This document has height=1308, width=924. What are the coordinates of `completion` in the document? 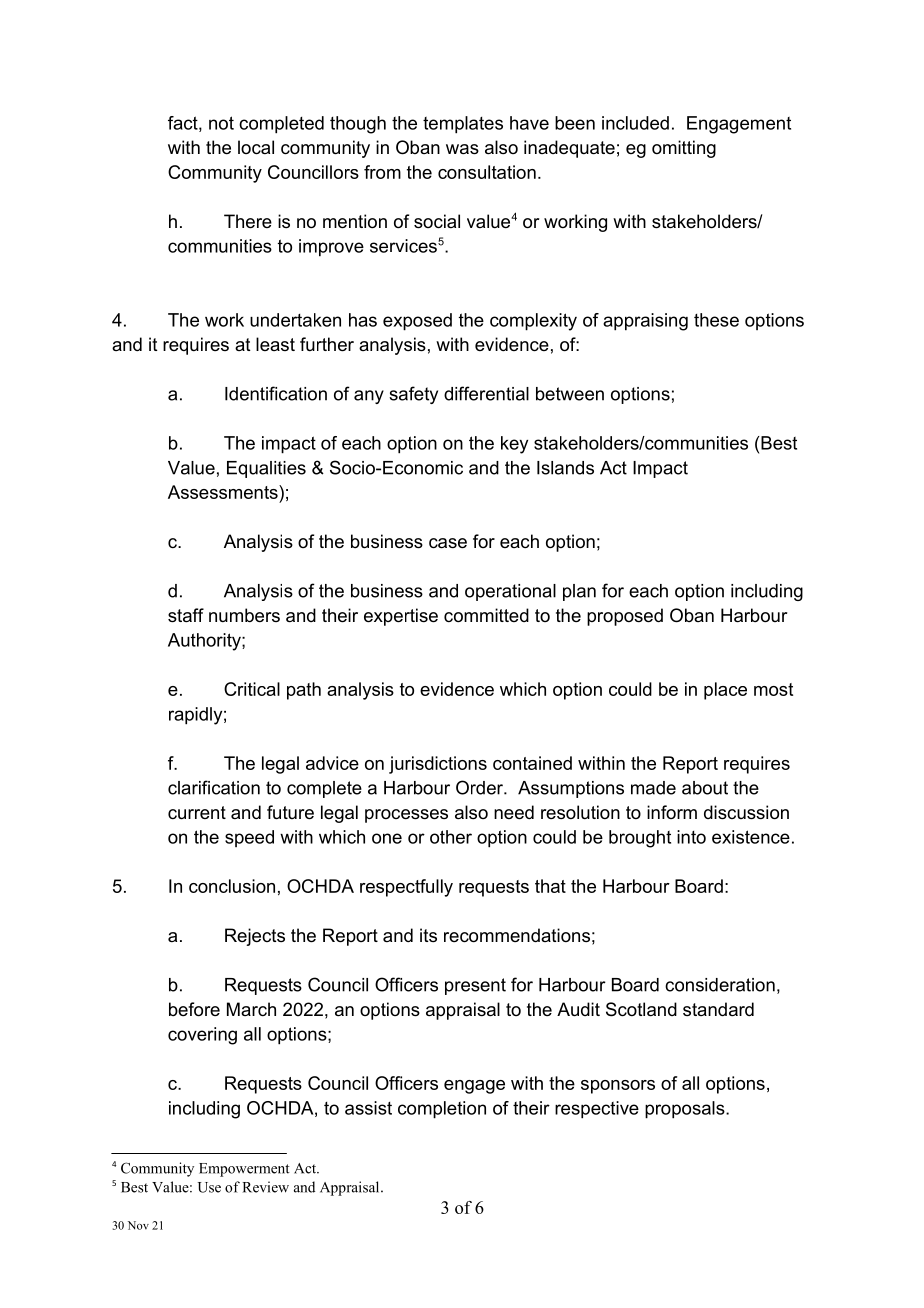 It's located at (442, 1110).
